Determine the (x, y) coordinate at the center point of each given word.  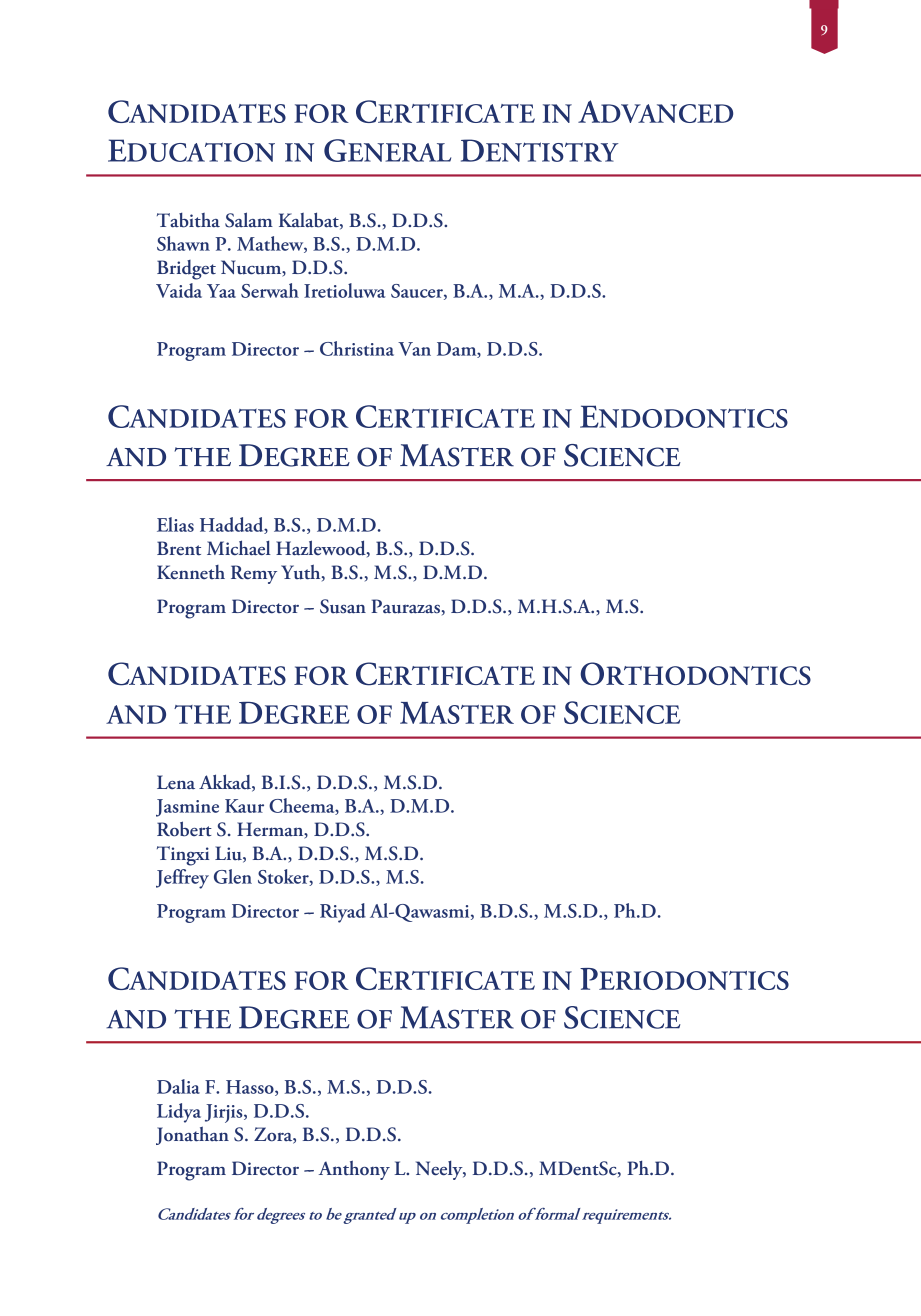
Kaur (244, 806)
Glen (233, 876)
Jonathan (192, 1135)
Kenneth (191, 572)
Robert (184, 829)
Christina (357, 348)
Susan (343, 606)
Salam (249, 220)
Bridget (186, 270)
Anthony (354, 1170)
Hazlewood (322, 548)
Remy (254, 574)
